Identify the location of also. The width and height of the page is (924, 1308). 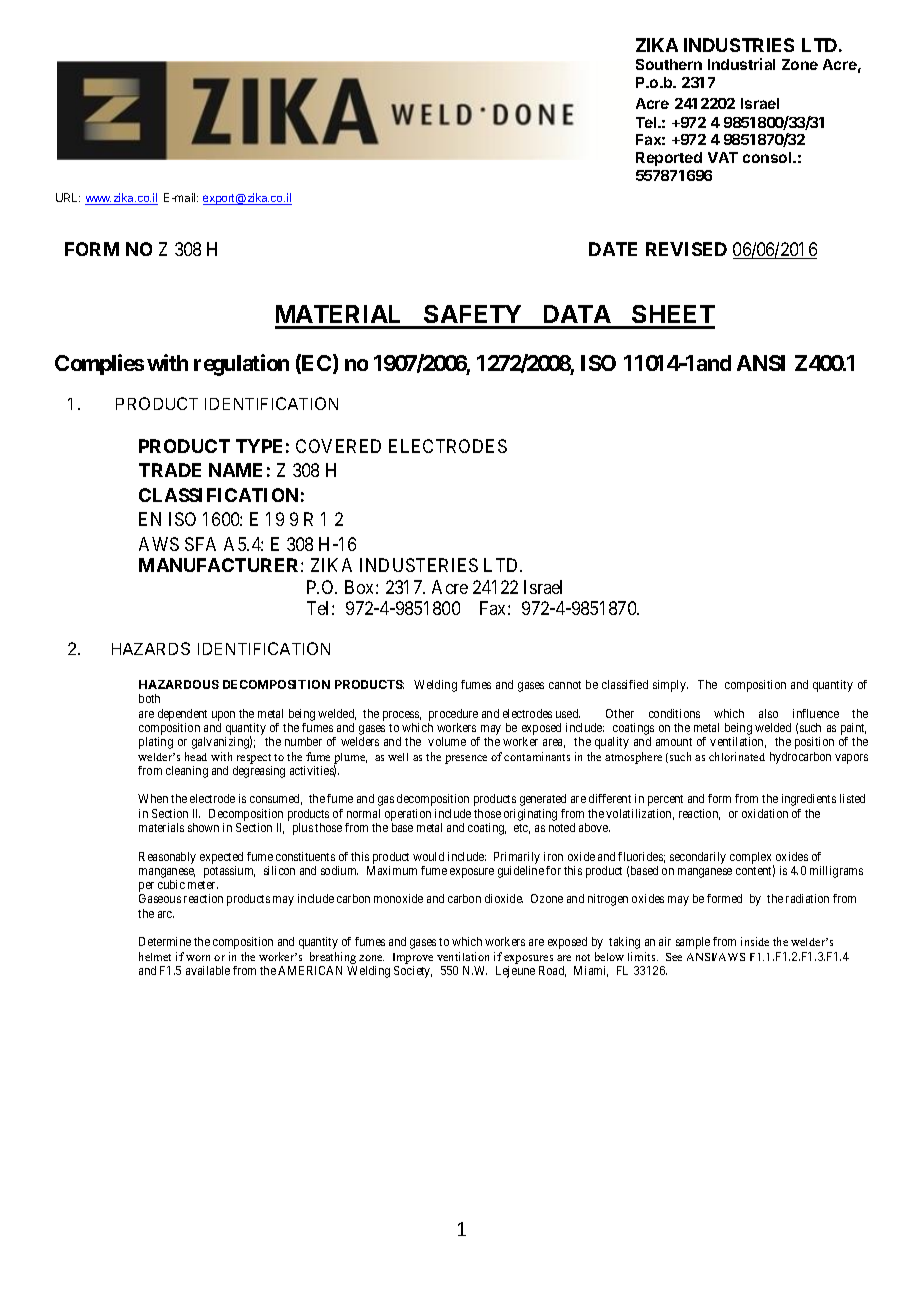
(768, 713).
